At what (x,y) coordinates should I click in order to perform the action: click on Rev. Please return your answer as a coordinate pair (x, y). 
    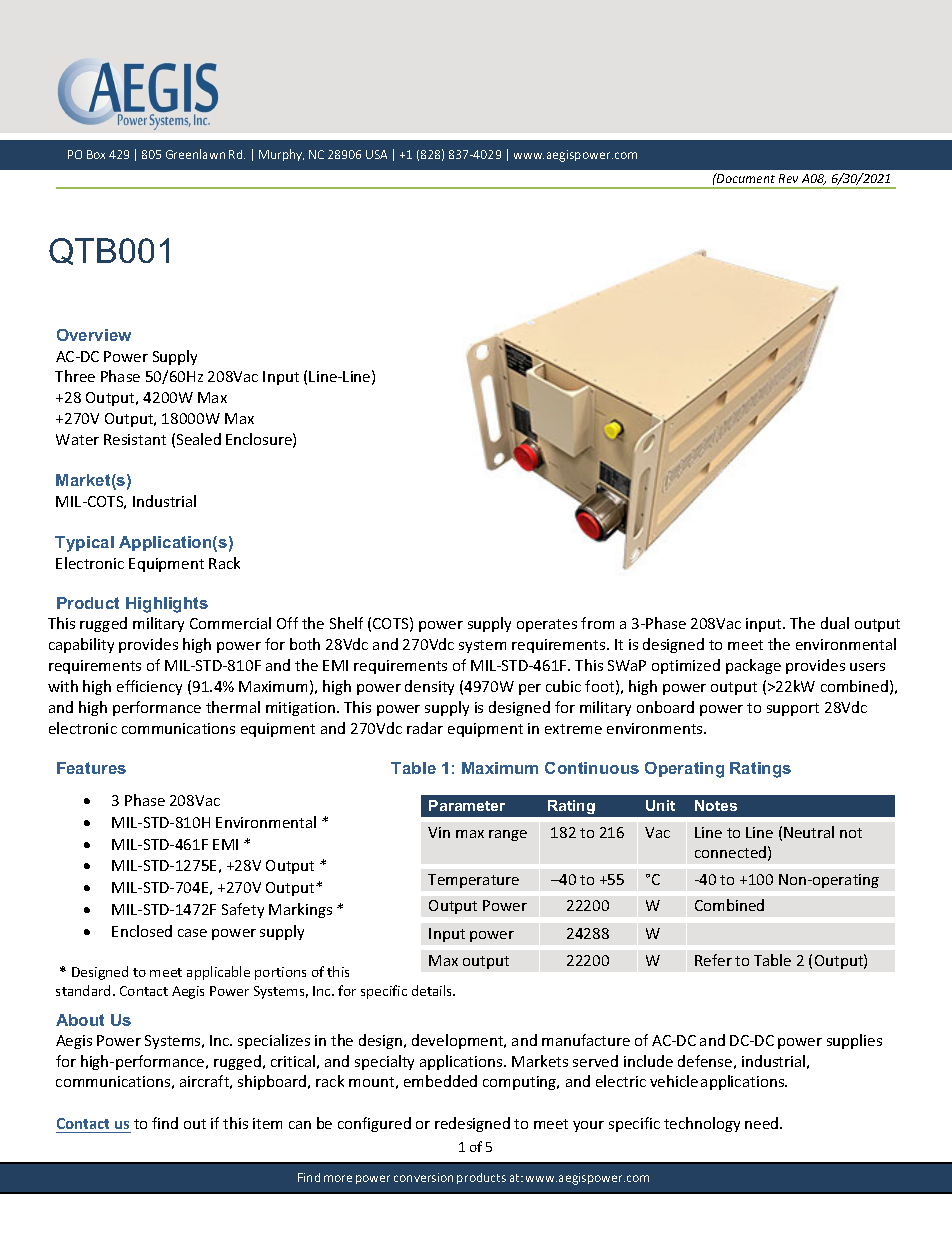
    Looking at the image, I should click on (788, 178).
